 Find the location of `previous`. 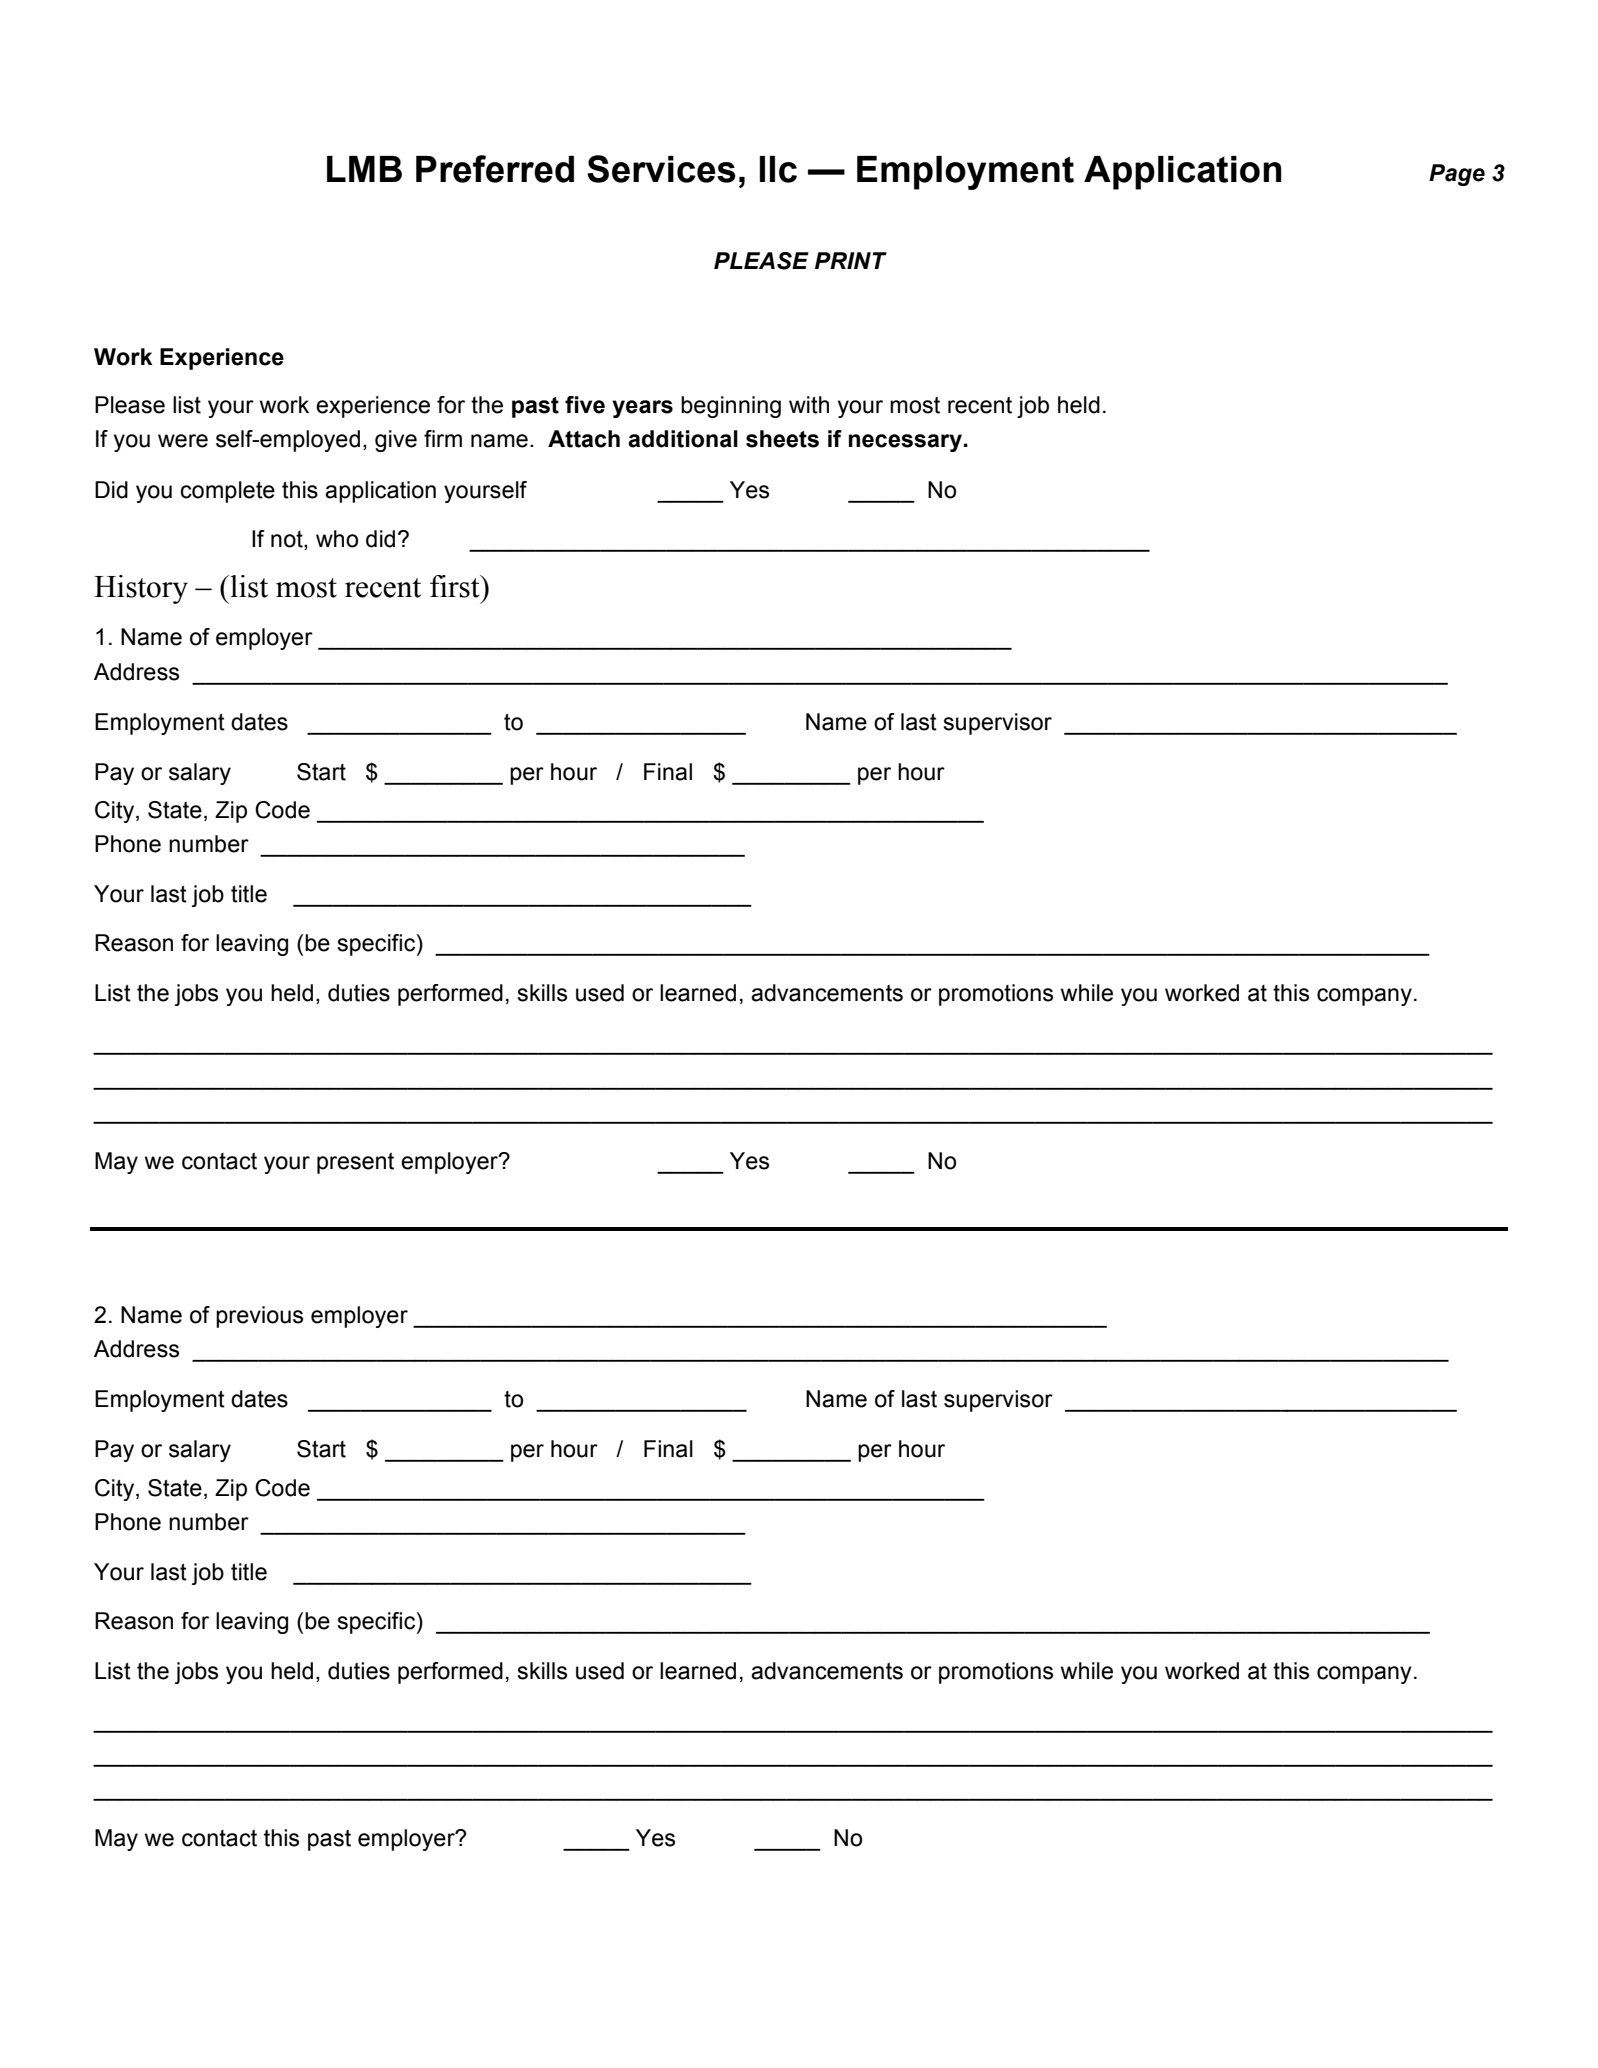

previous is located at coordinates (259, 1317).
